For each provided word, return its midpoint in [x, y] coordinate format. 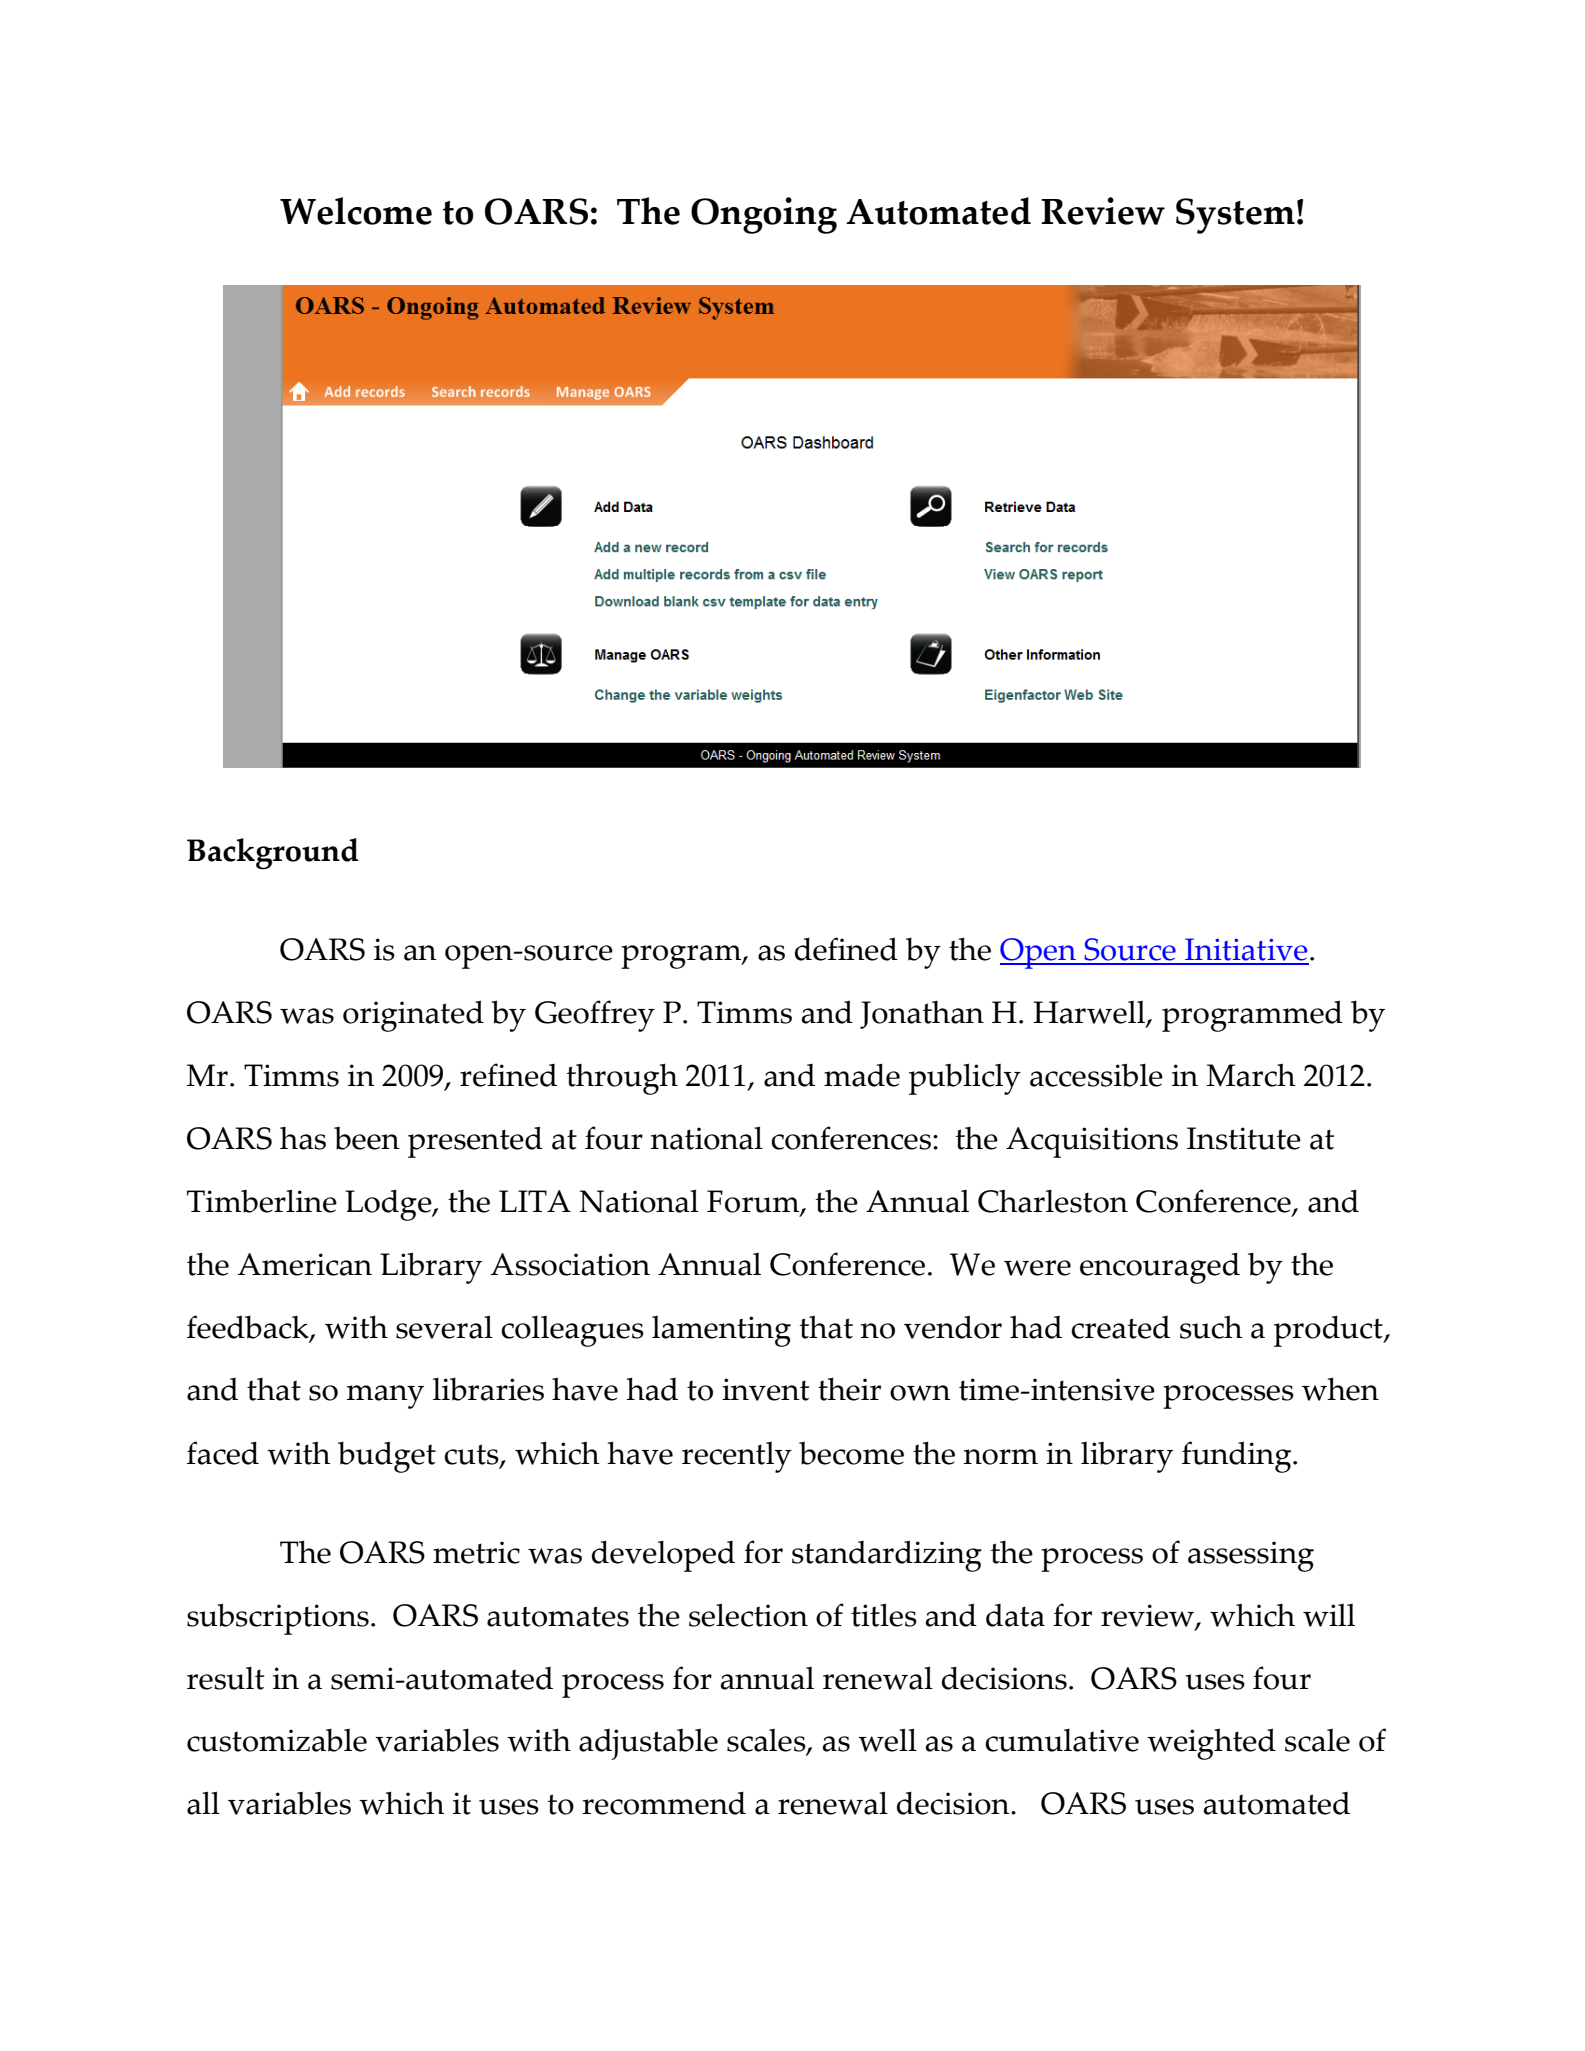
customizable [277, 1740]
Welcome [356, 211]
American [304, 1264]
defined [846, 949]
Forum [754, 1202]
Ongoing [764, 215]
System [1235, 216]
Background [273, 854]
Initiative [1246, 951]
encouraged [1160, 1268]
